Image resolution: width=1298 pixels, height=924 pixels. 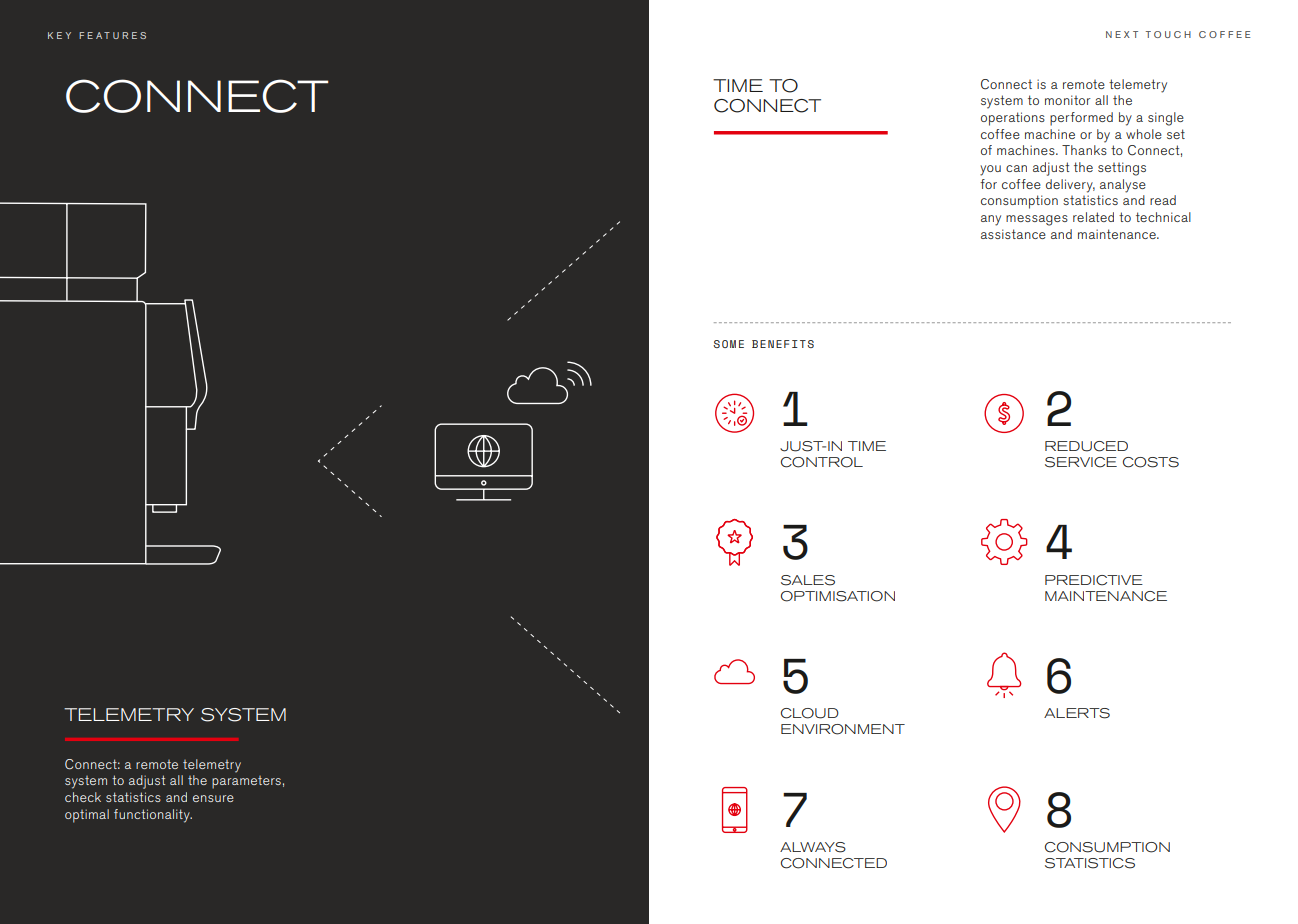 What do you see at coordinates (808, 580) in the screenshot?
I see `SALES` at bounding box center [808, 580].
